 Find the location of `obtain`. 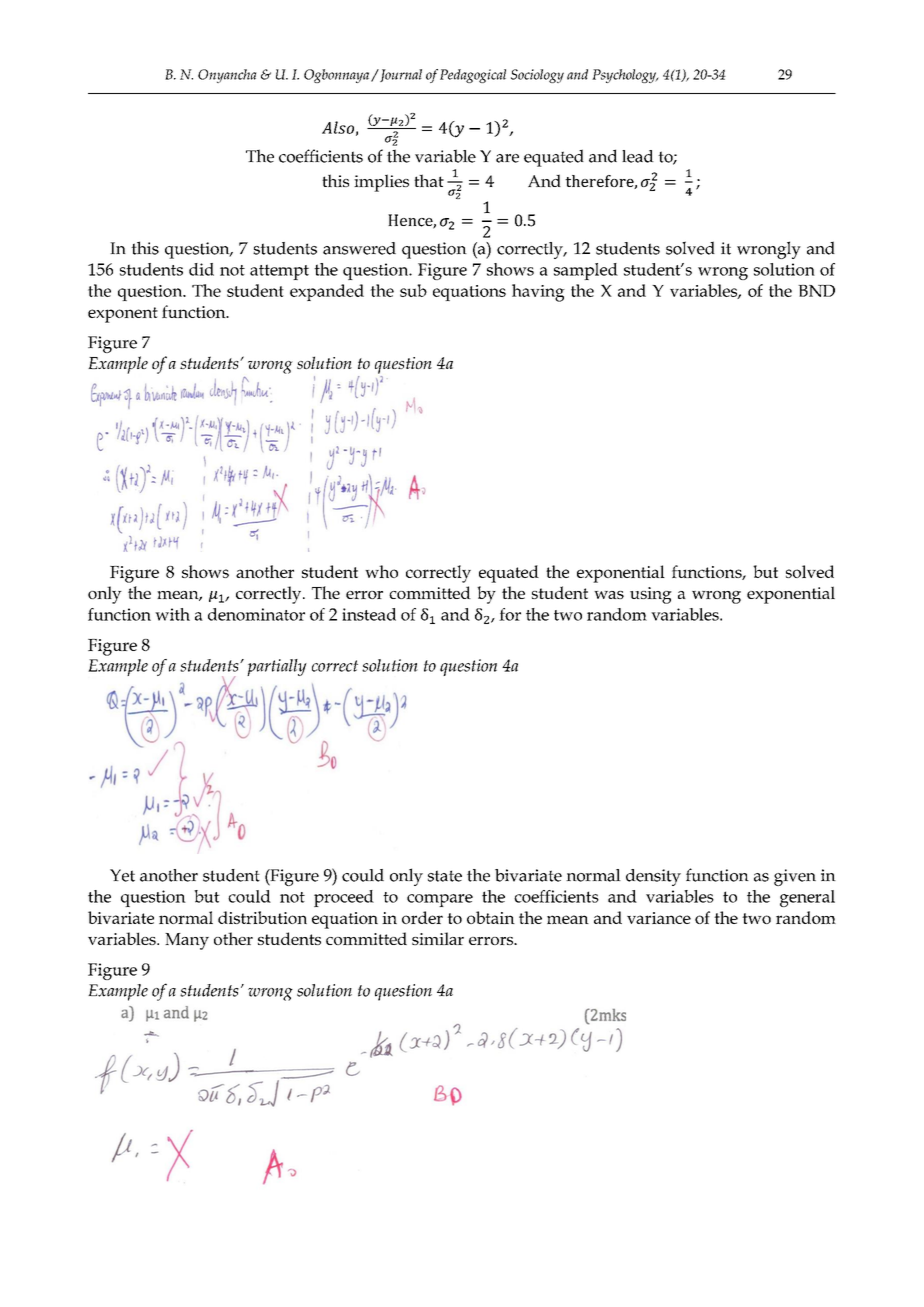

obtain is located at coordinates (491, 917).
